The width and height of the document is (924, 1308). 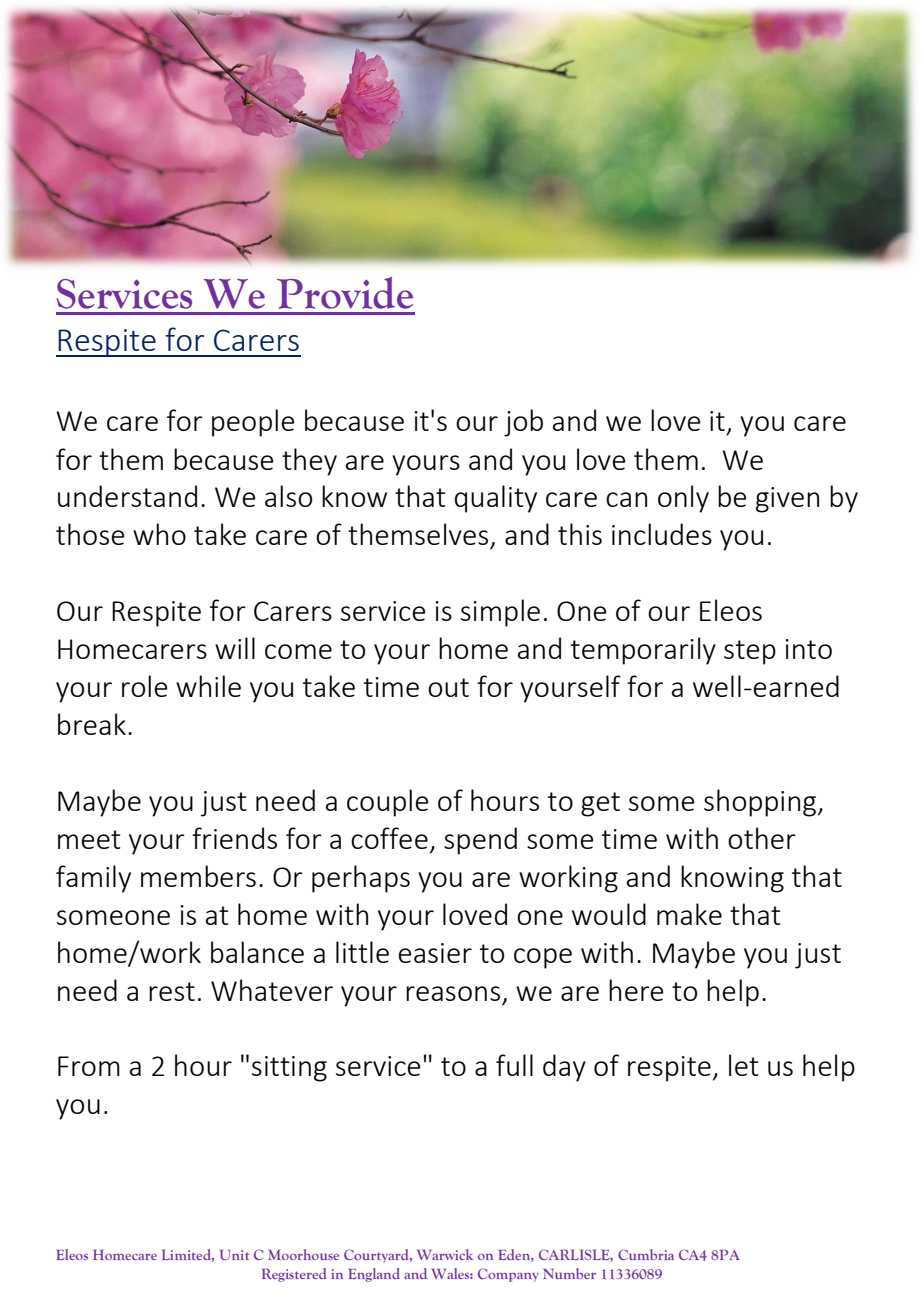 I want to click on job, so click(x=523, y=423).
